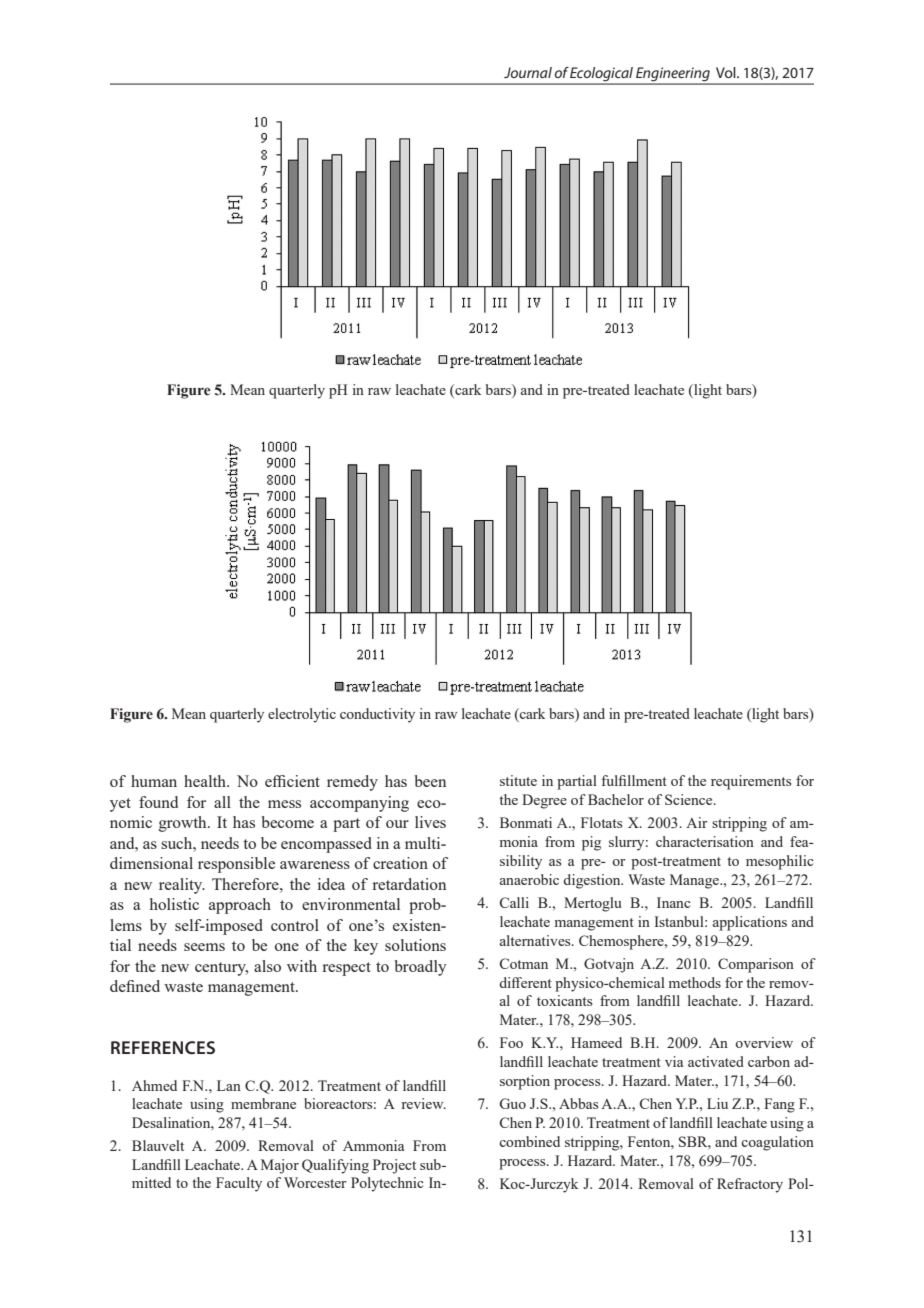  Describe the element at coordinates (394, 1166) in the screenshot. I see `Project` at that location.
